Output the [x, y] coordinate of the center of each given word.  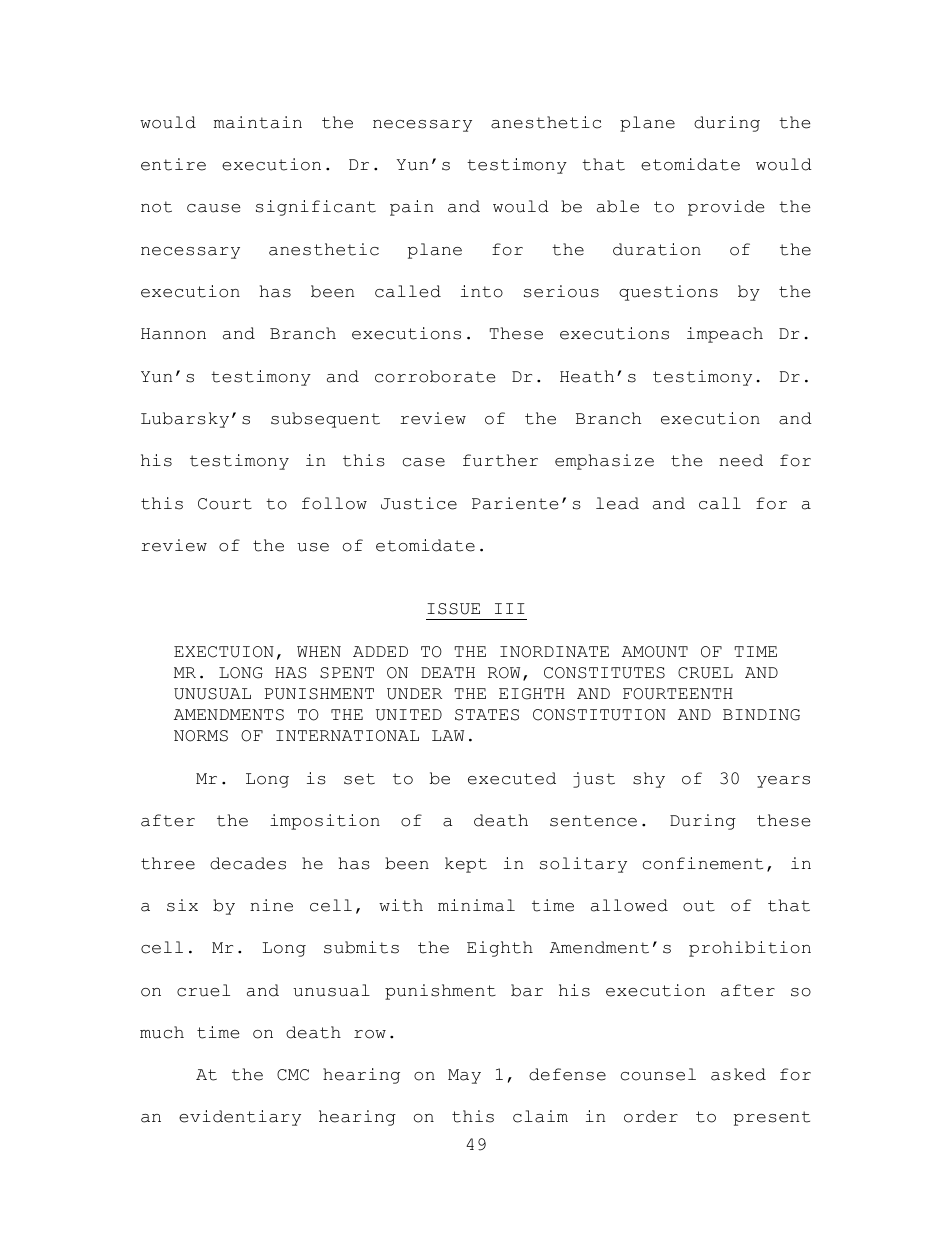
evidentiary [240, 1118]
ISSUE [453, 609]
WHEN [319, 651]
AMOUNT [655, 652]
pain [411, 208]
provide [726, 208]
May [464, 1076]
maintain [258, 122]
